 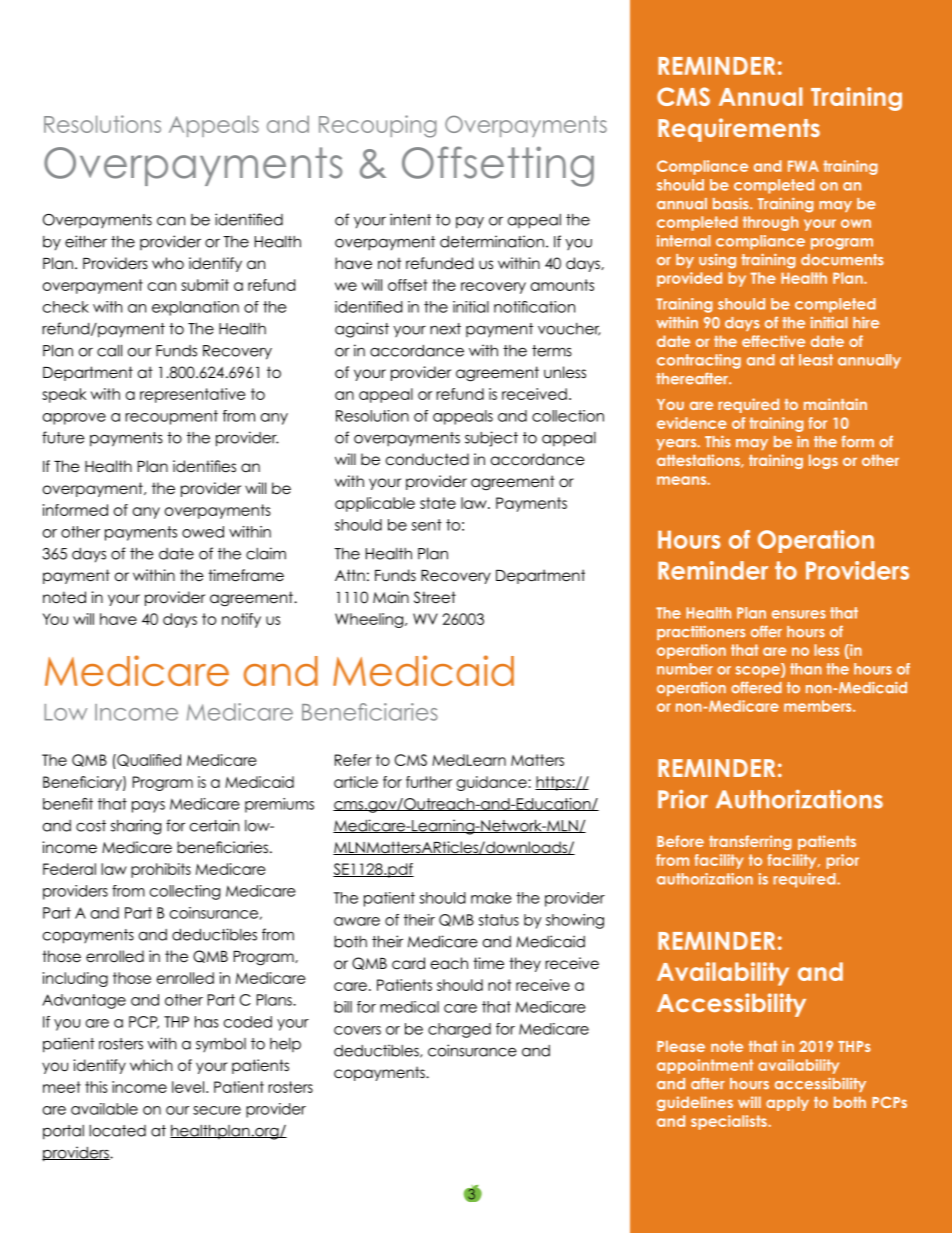 I want to click on ensures, so click(x=799, y=614).
